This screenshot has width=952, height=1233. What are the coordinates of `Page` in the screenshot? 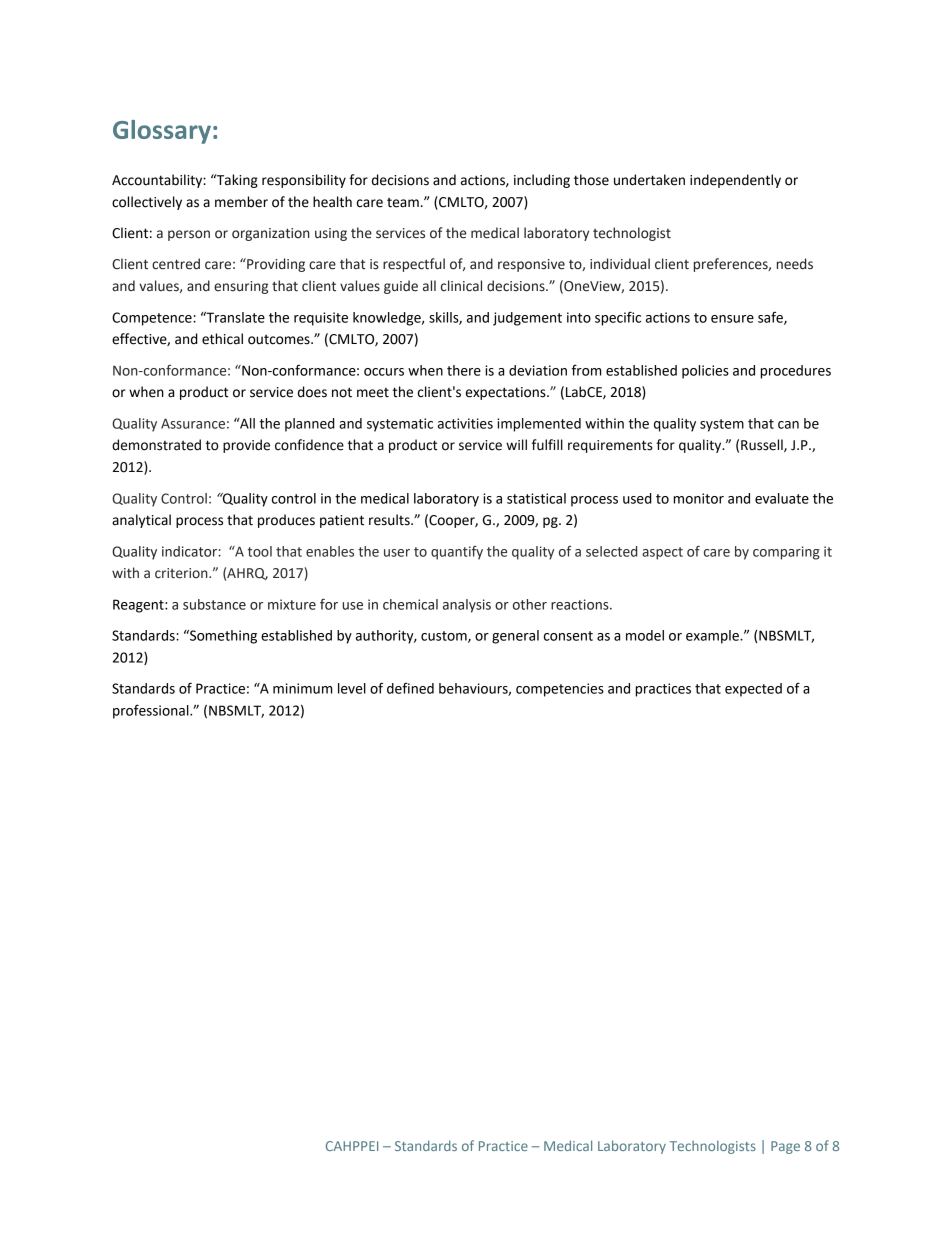 It's located at (785, 1147).
